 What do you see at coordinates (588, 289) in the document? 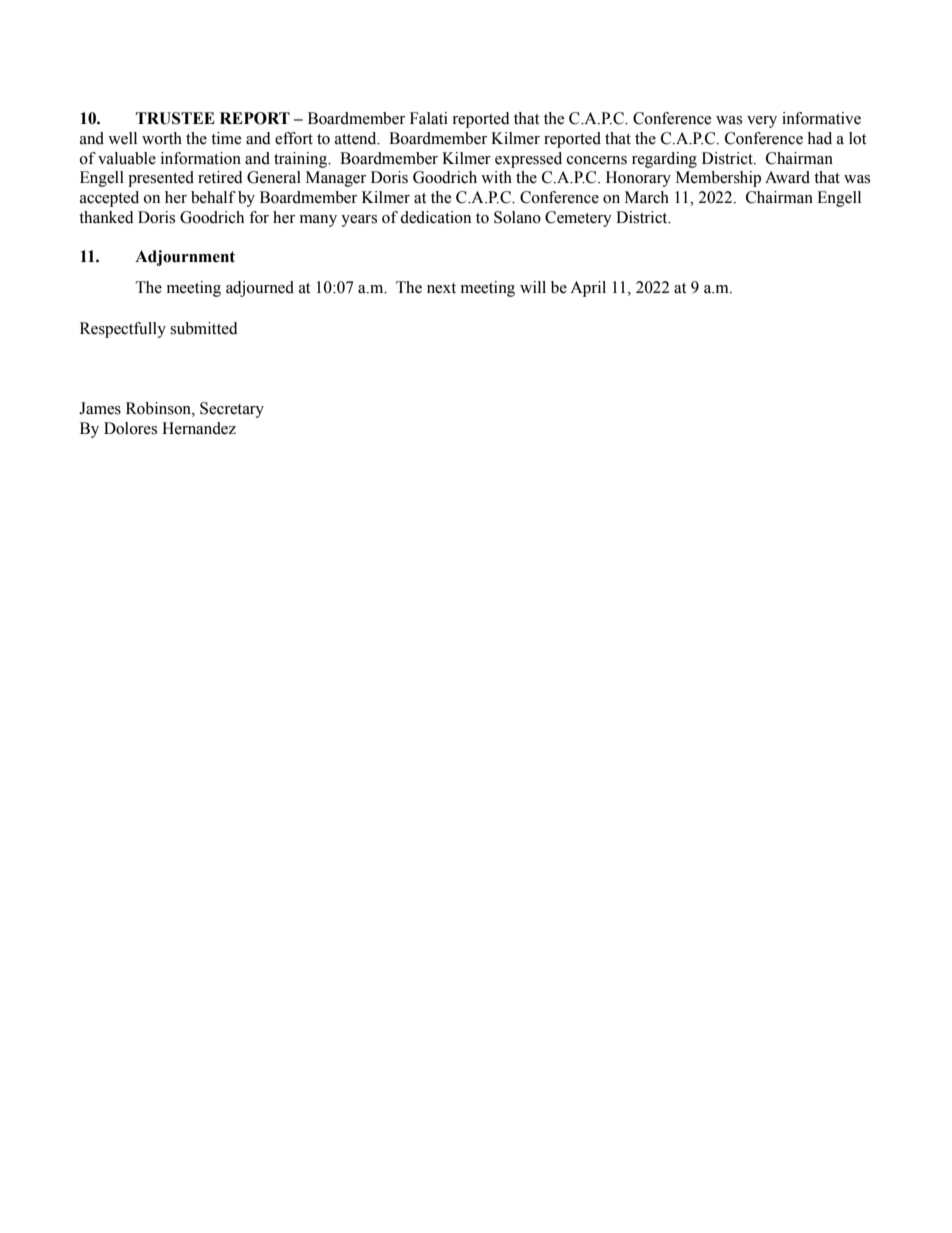
I see `April` at bounding box center [588, 289].
